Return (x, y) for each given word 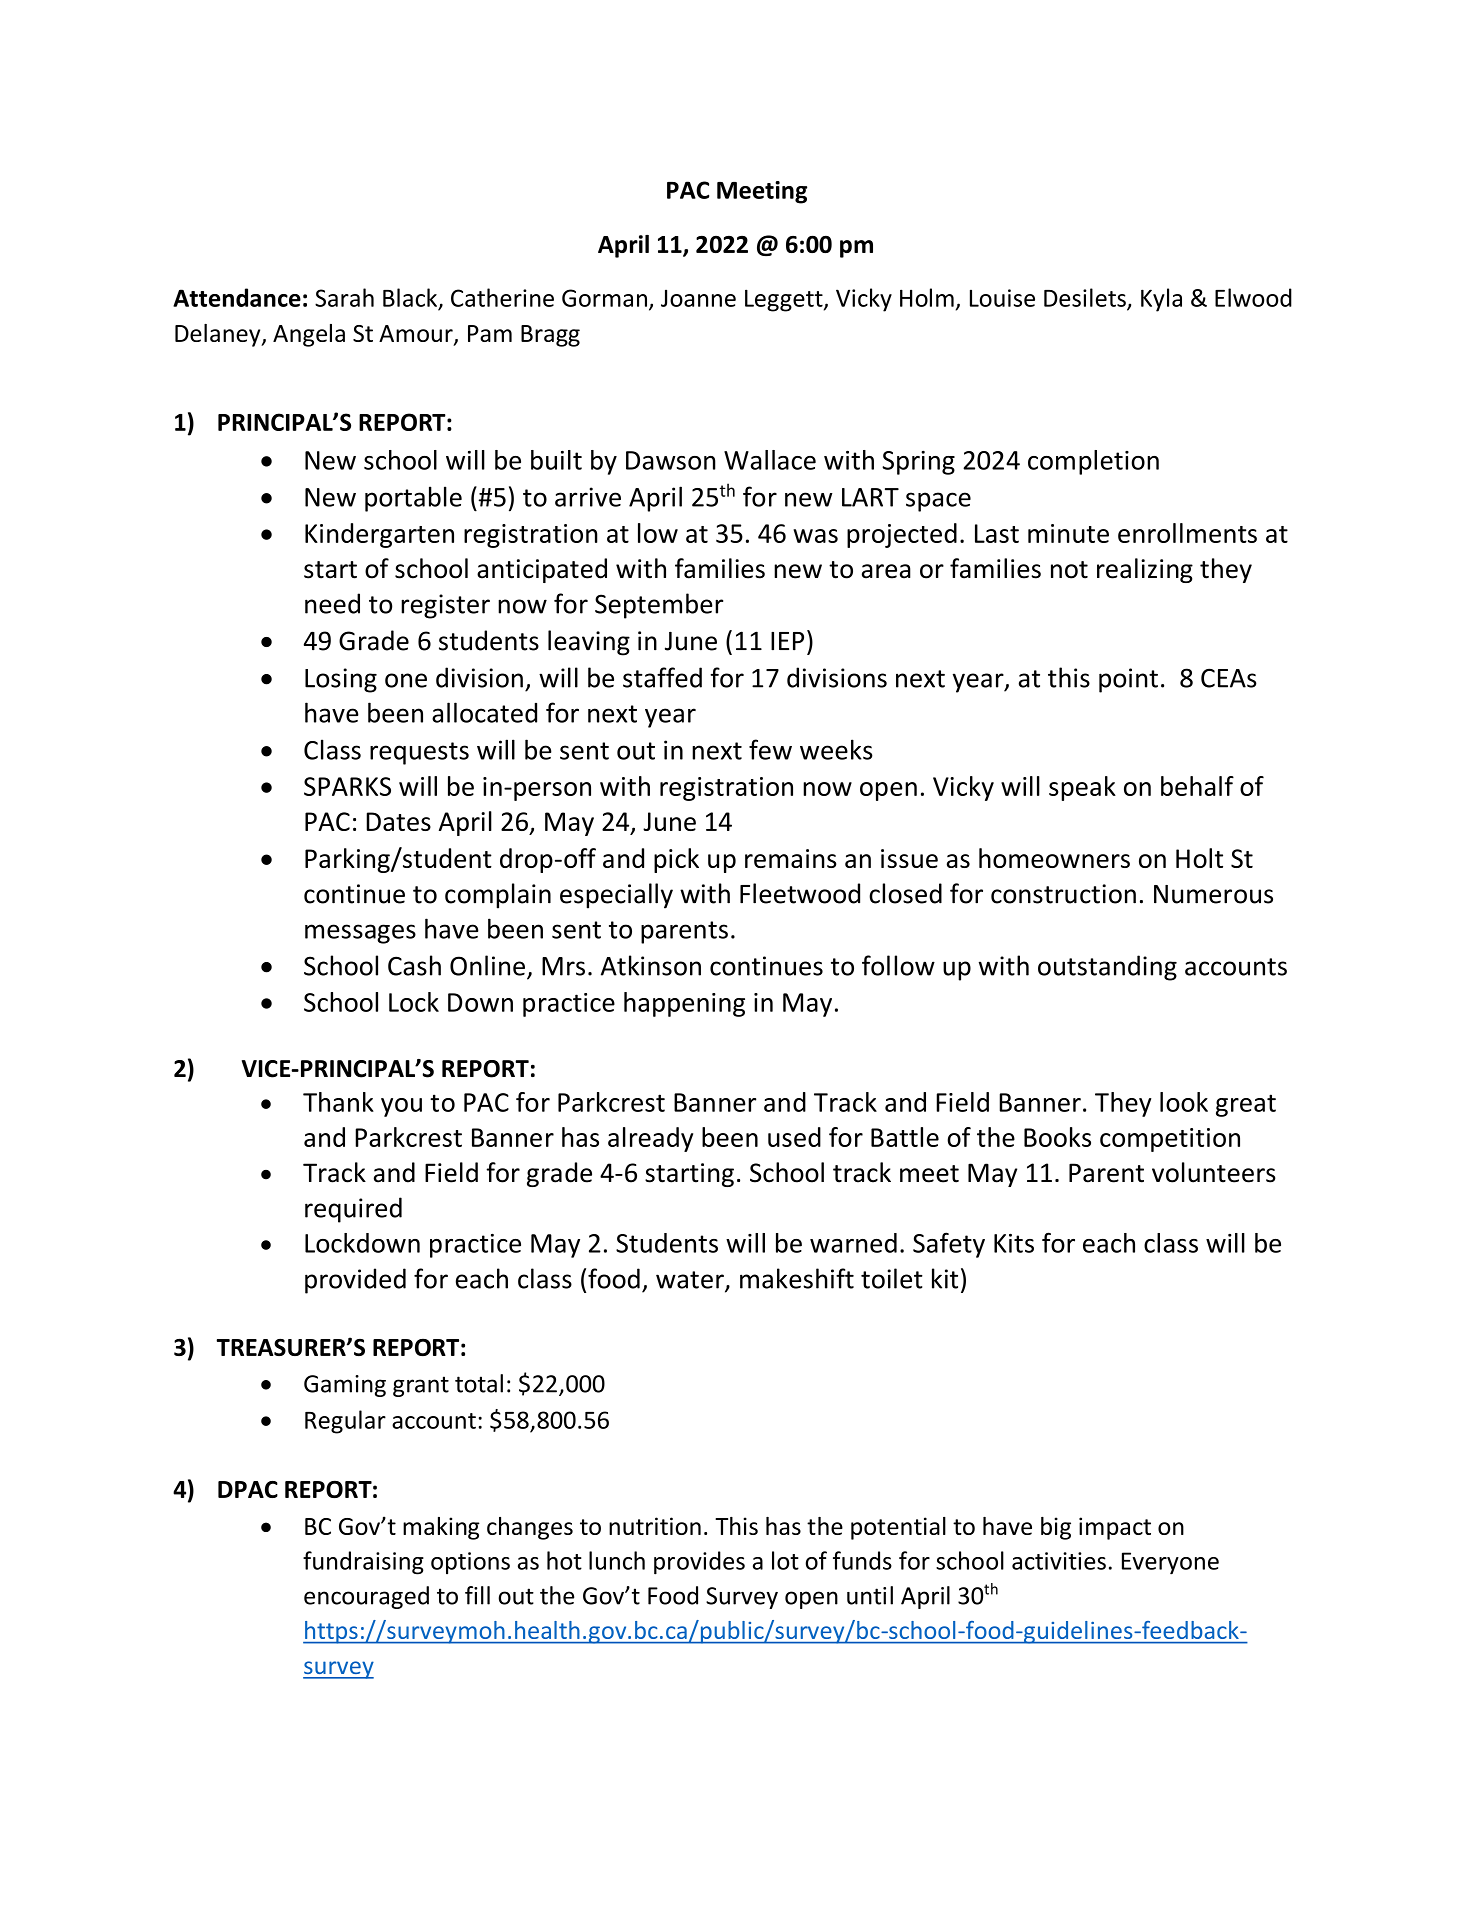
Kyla (1161, 300)
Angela (309, 335)
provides (699, 1563)
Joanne (698, 298)
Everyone (1170, 1563)
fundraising (363, 1563)
